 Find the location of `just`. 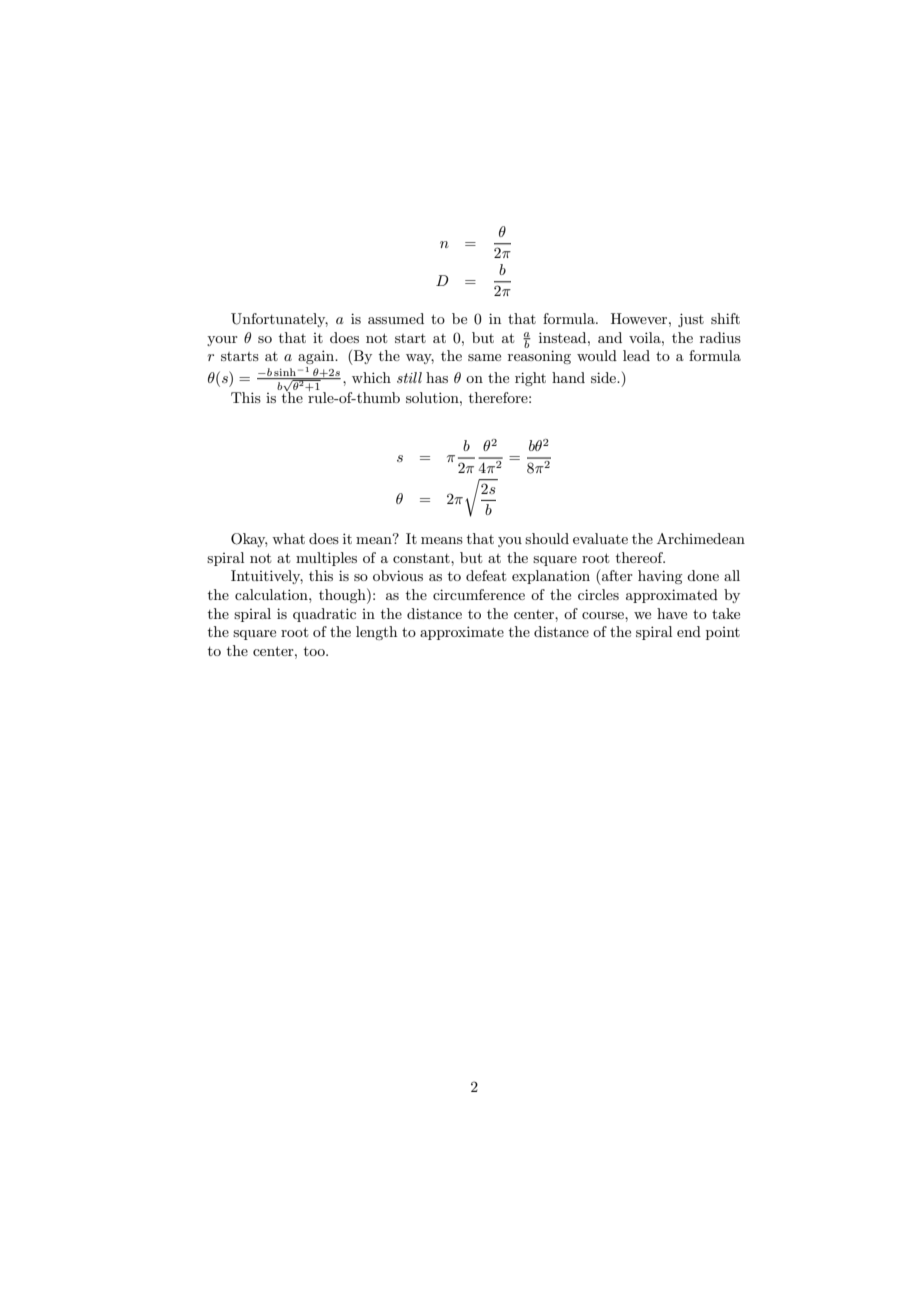

just is located at coordinates (691, 320).
